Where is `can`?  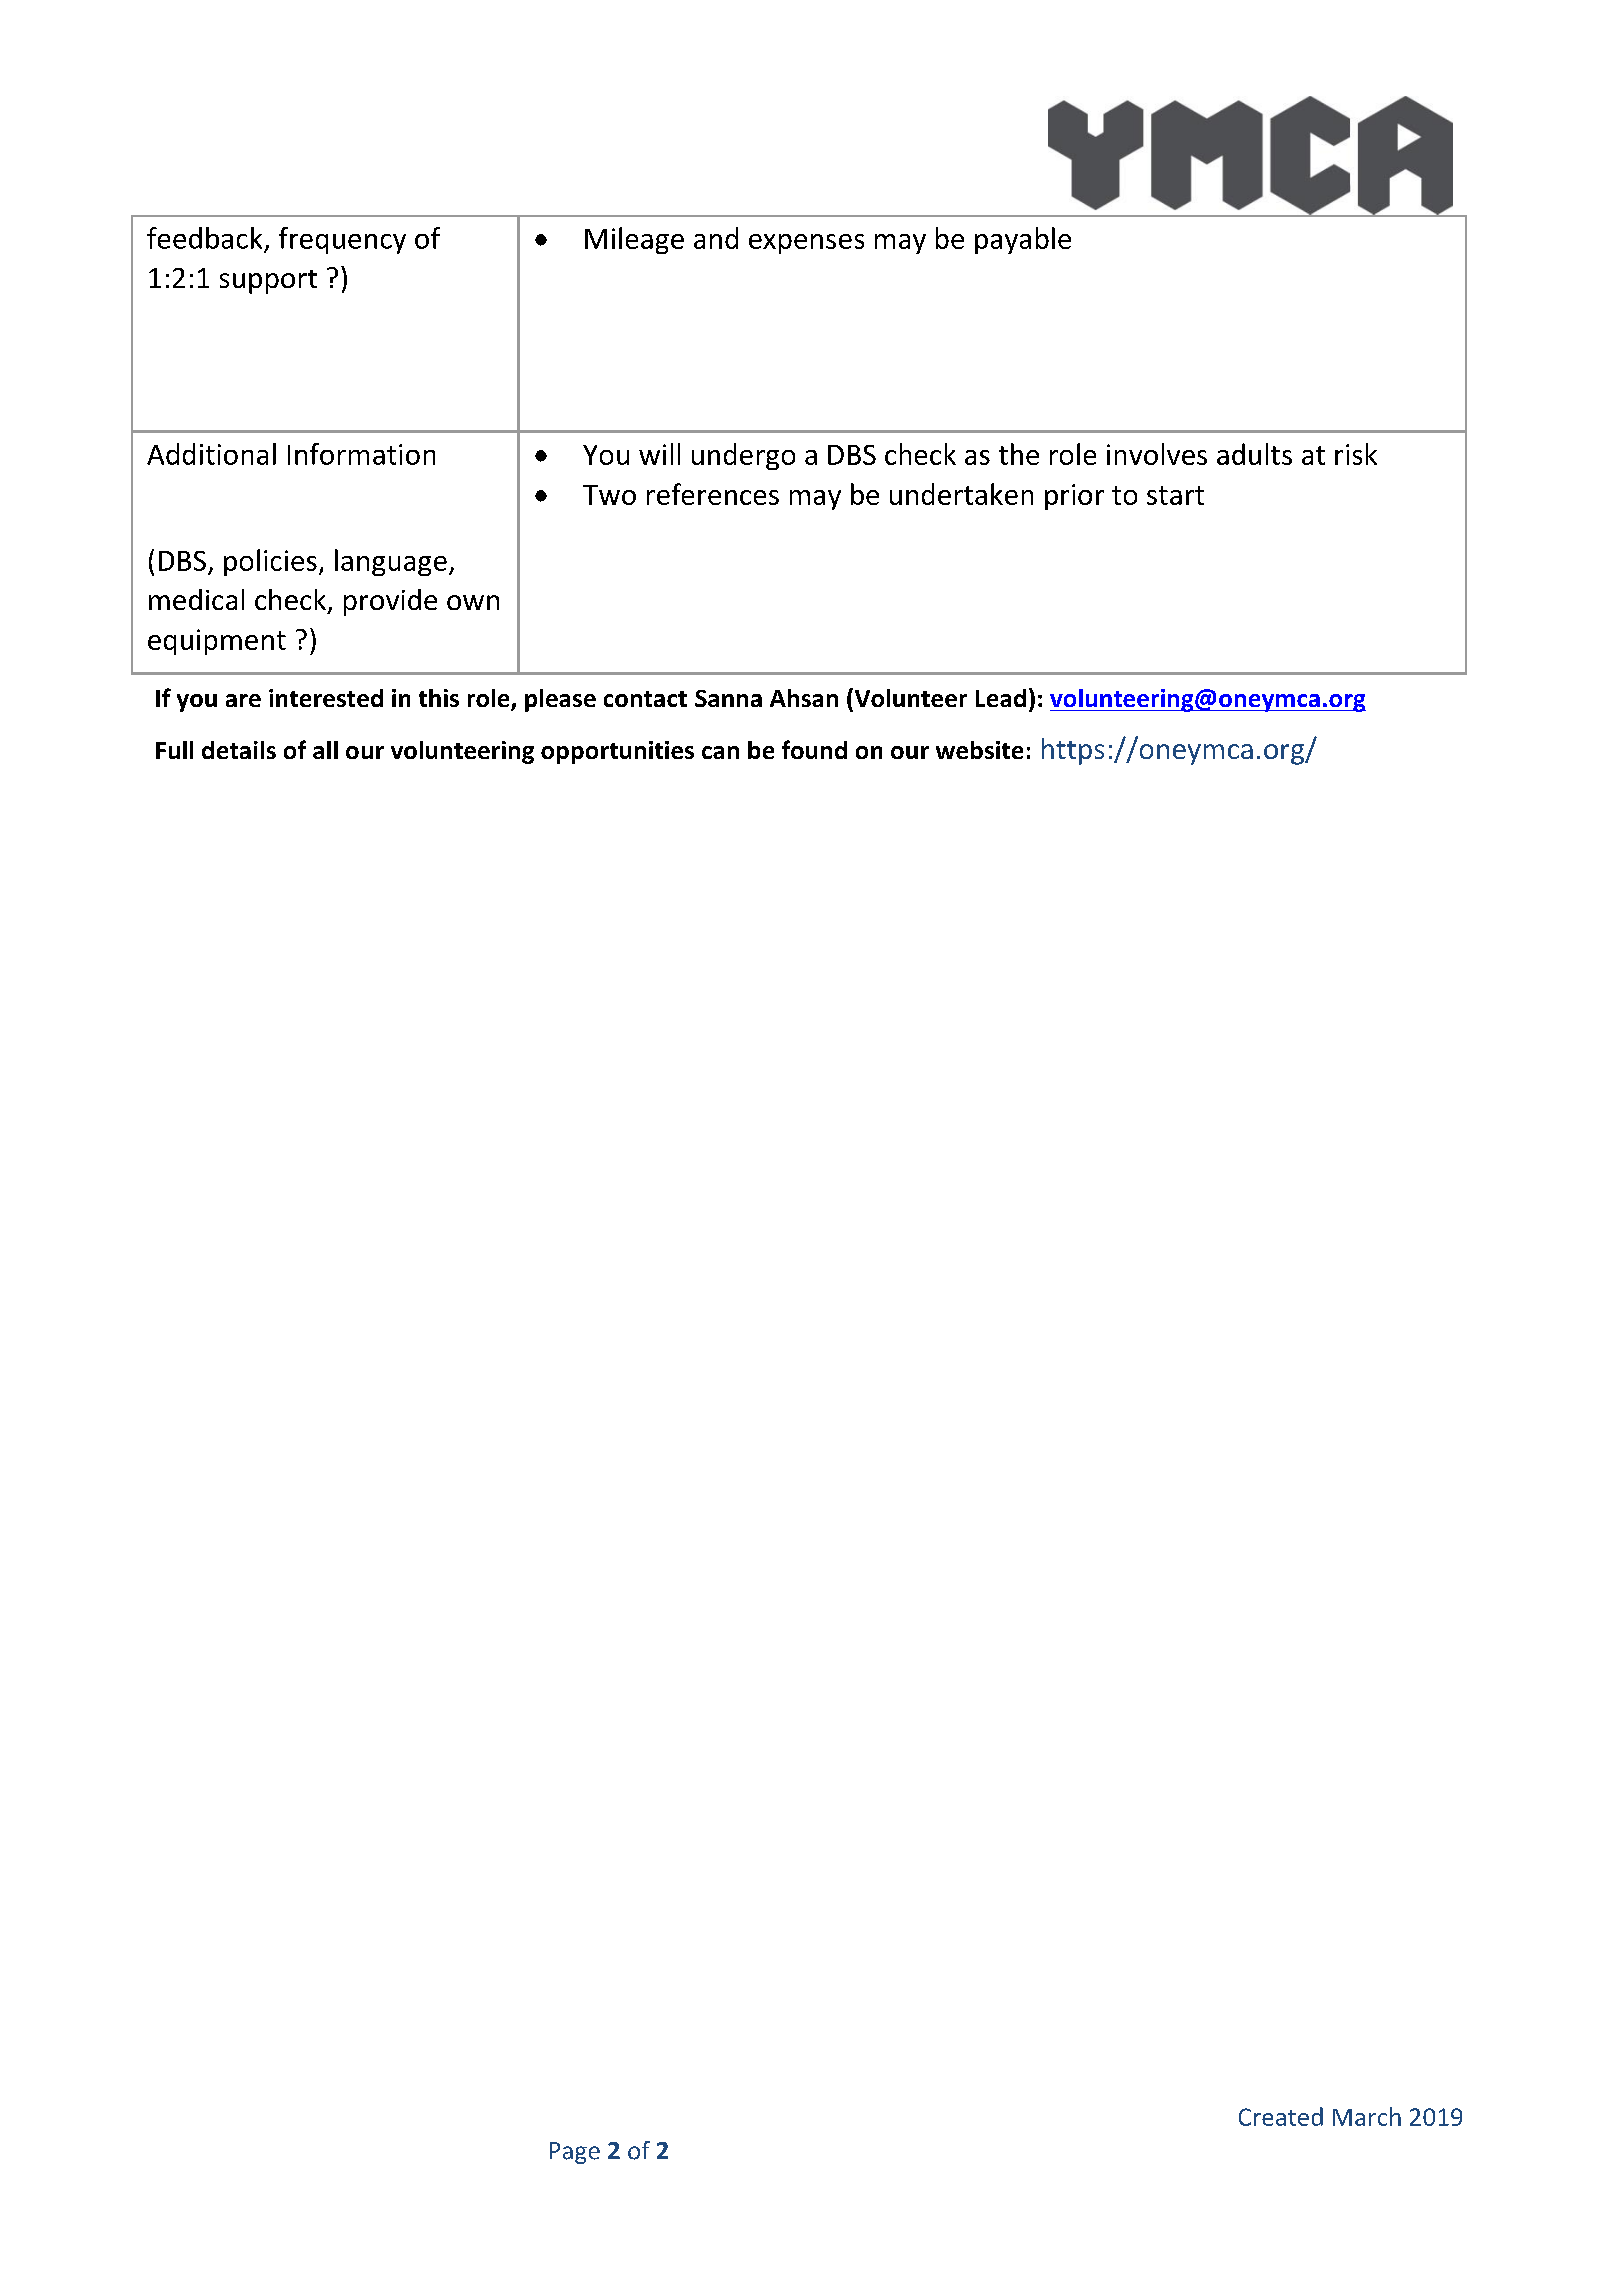 can is located at coordinates (720, 752).
